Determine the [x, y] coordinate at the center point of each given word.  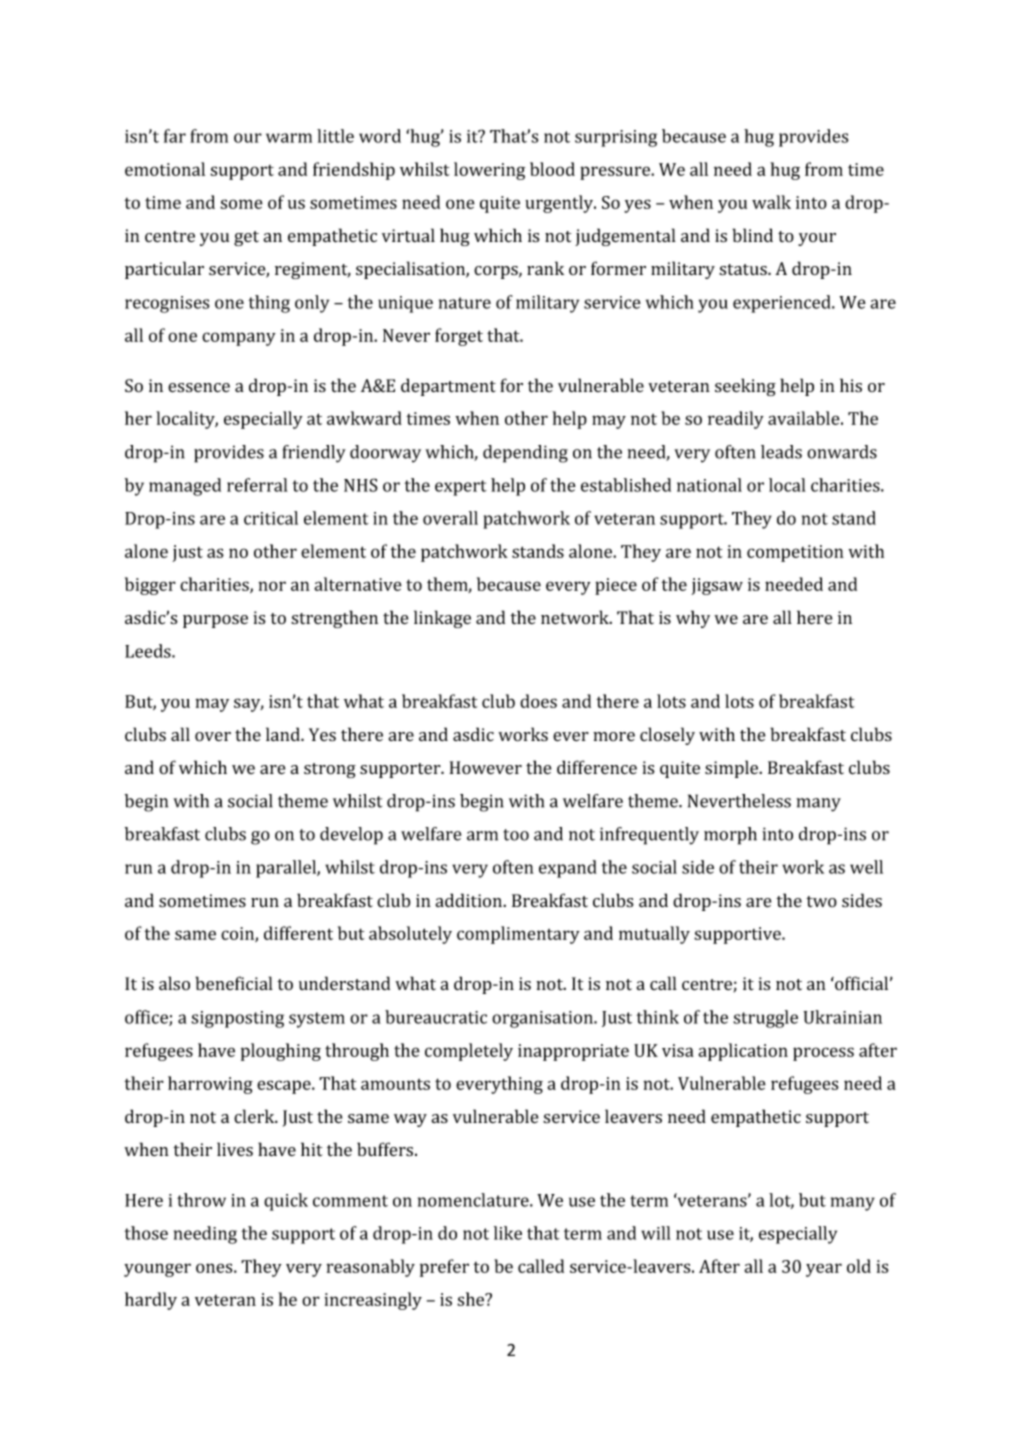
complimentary [518, 935]
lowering [489, 171]
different [298, 933]
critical [271, 518]
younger [157, 1270]
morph [730, 836]
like [508, 1233]
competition [795, 553]
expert [461, 488]
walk [771, 202]
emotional [165, 169]
